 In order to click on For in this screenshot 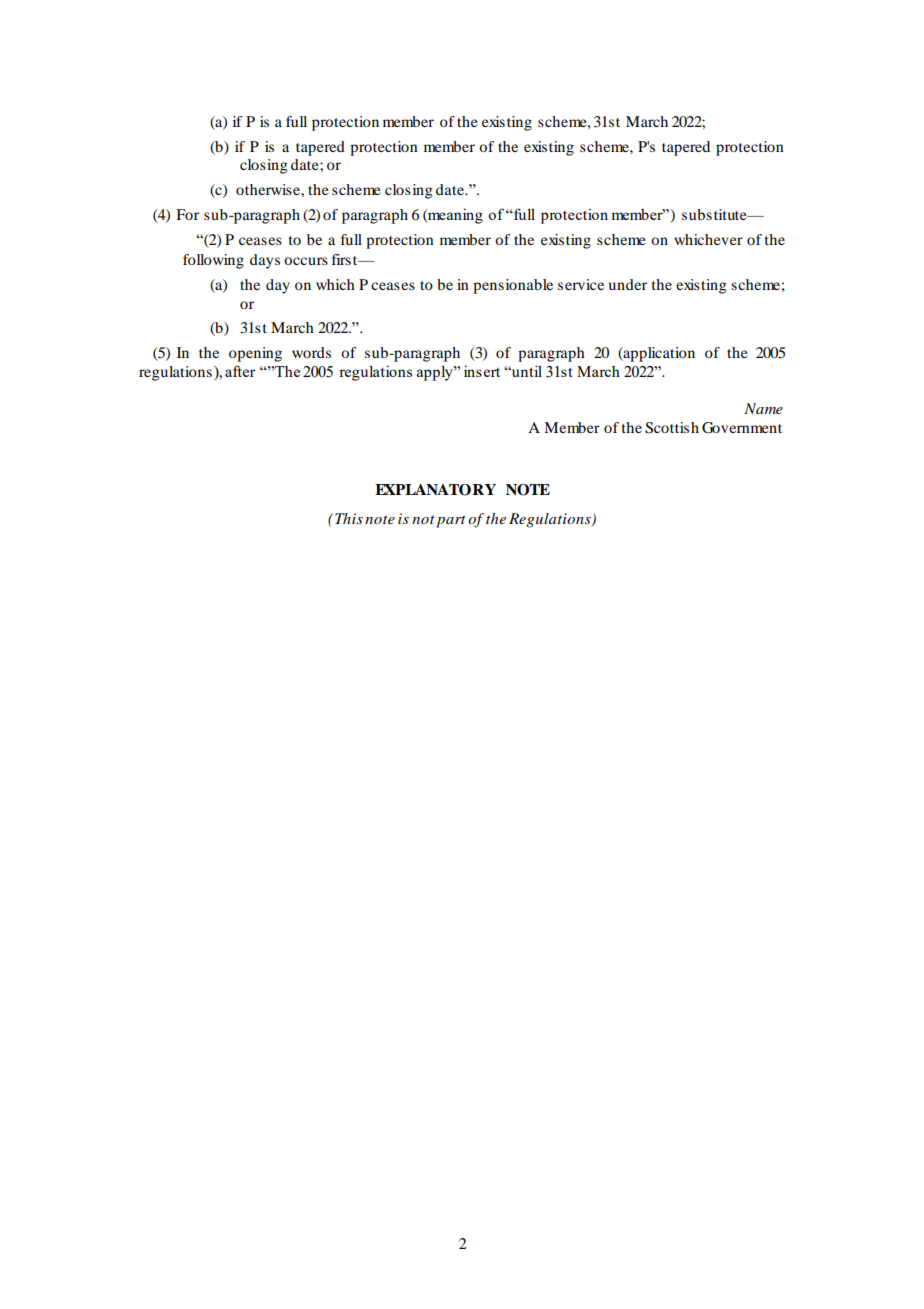, I will do `click(187, 214)`.
